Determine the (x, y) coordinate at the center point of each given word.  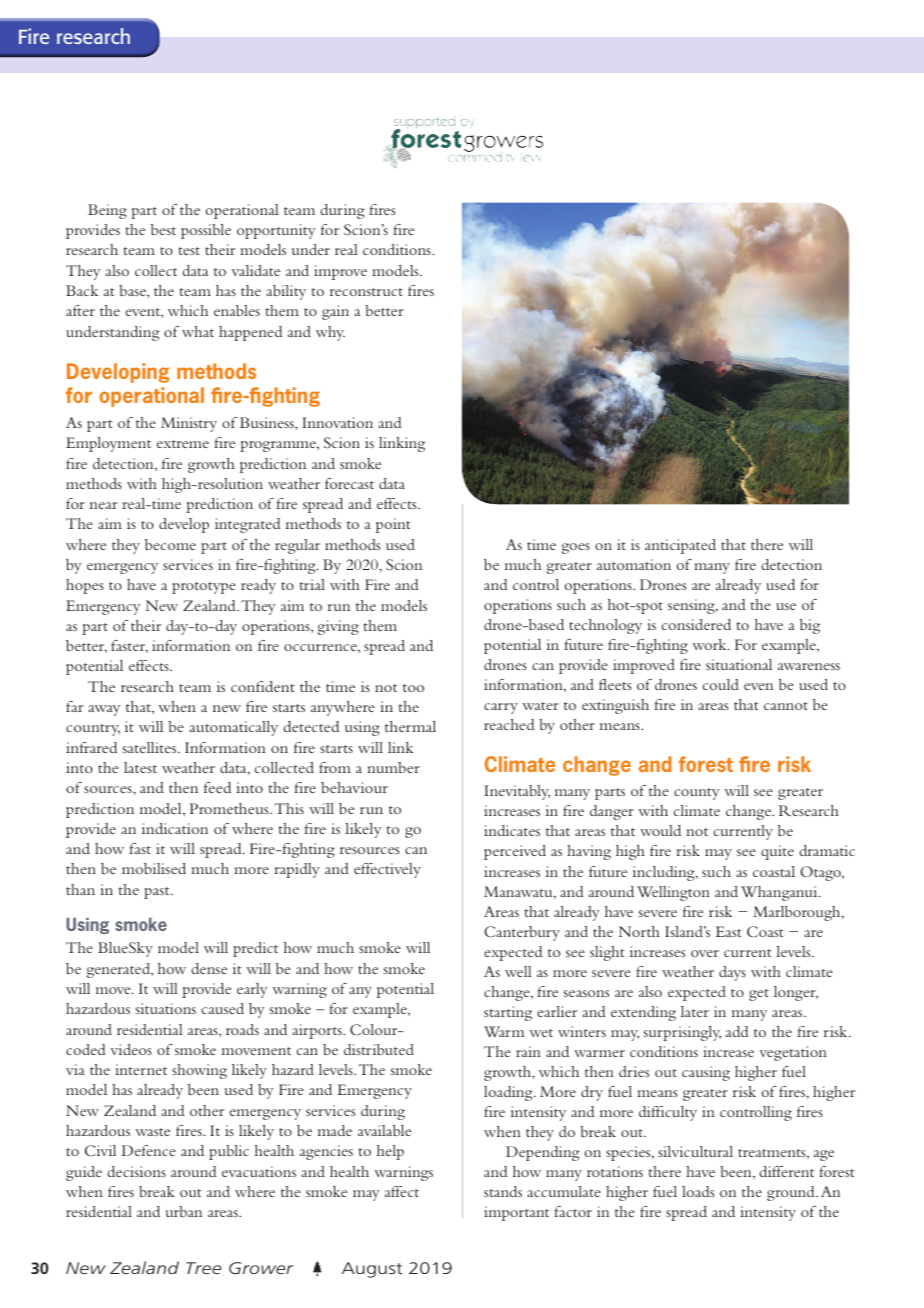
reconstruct (366, 292)
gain (335, 312)
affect (402, 1191)
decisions (137, 1171)
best (163, 229)
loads (698, 1191)
